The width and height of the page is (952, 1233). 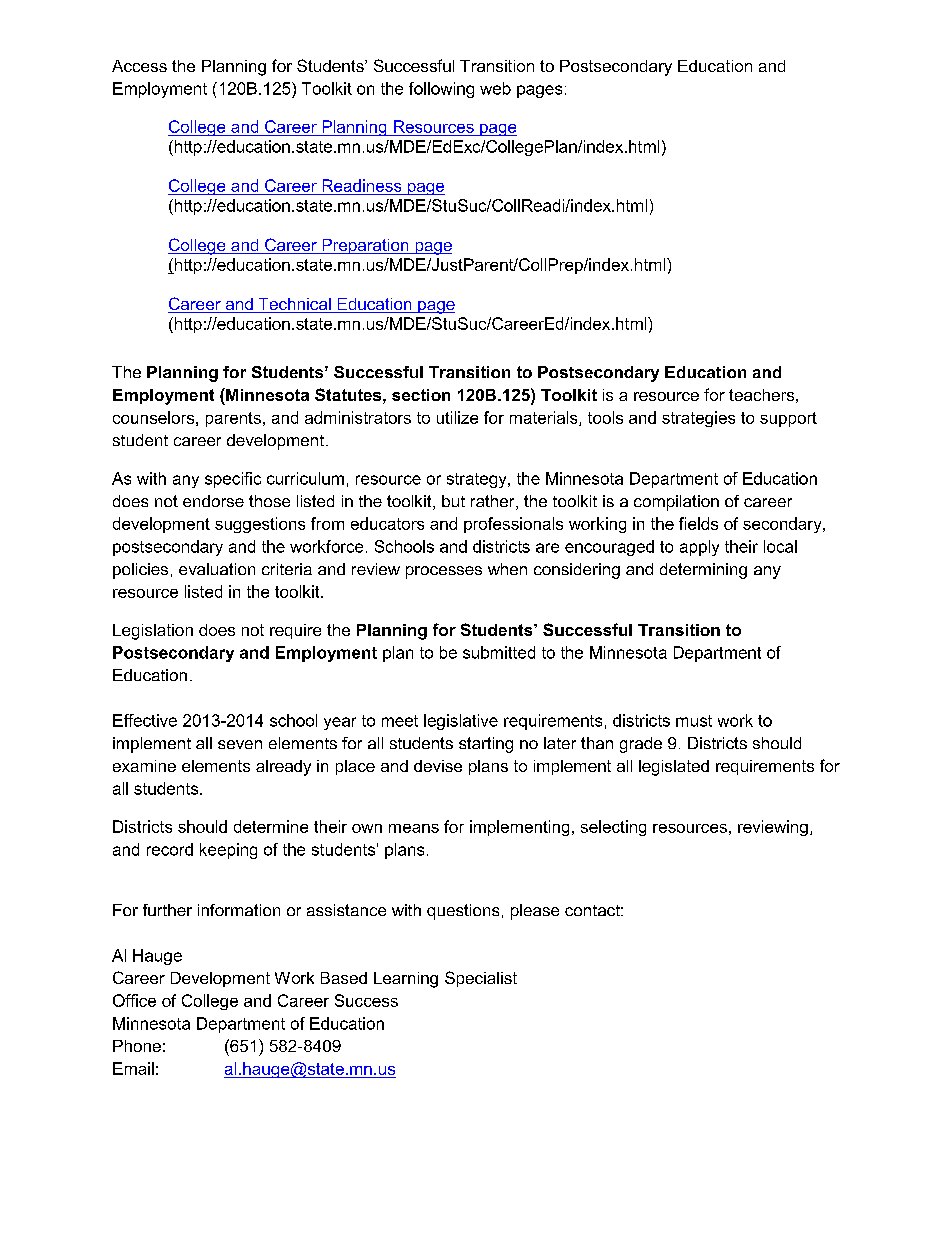 What do you see at coordinates (461, 722) in the page?
I see `legislative` at bounding box center [461, 722].
